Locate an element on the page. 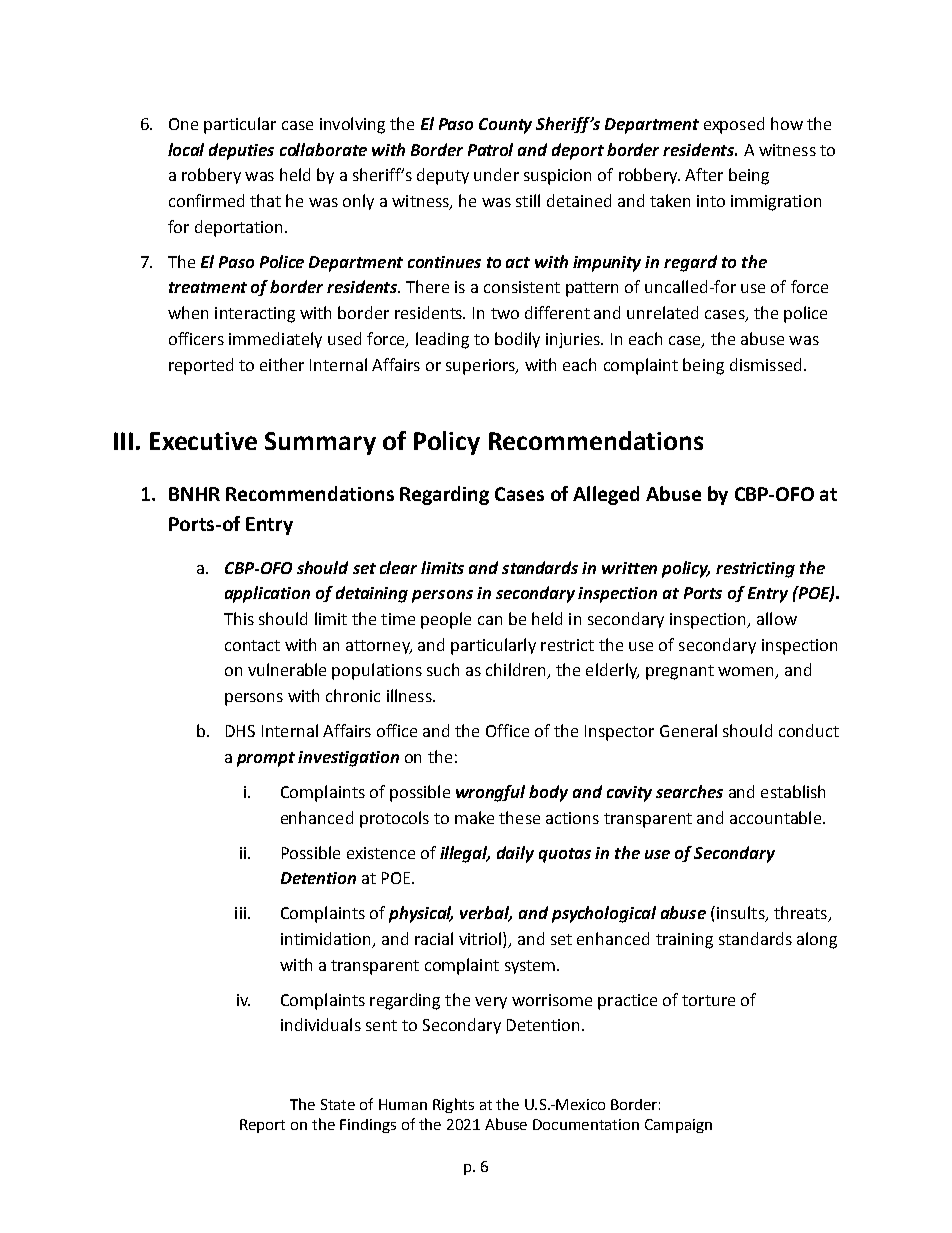  can is located at coordinates (490, 620).
